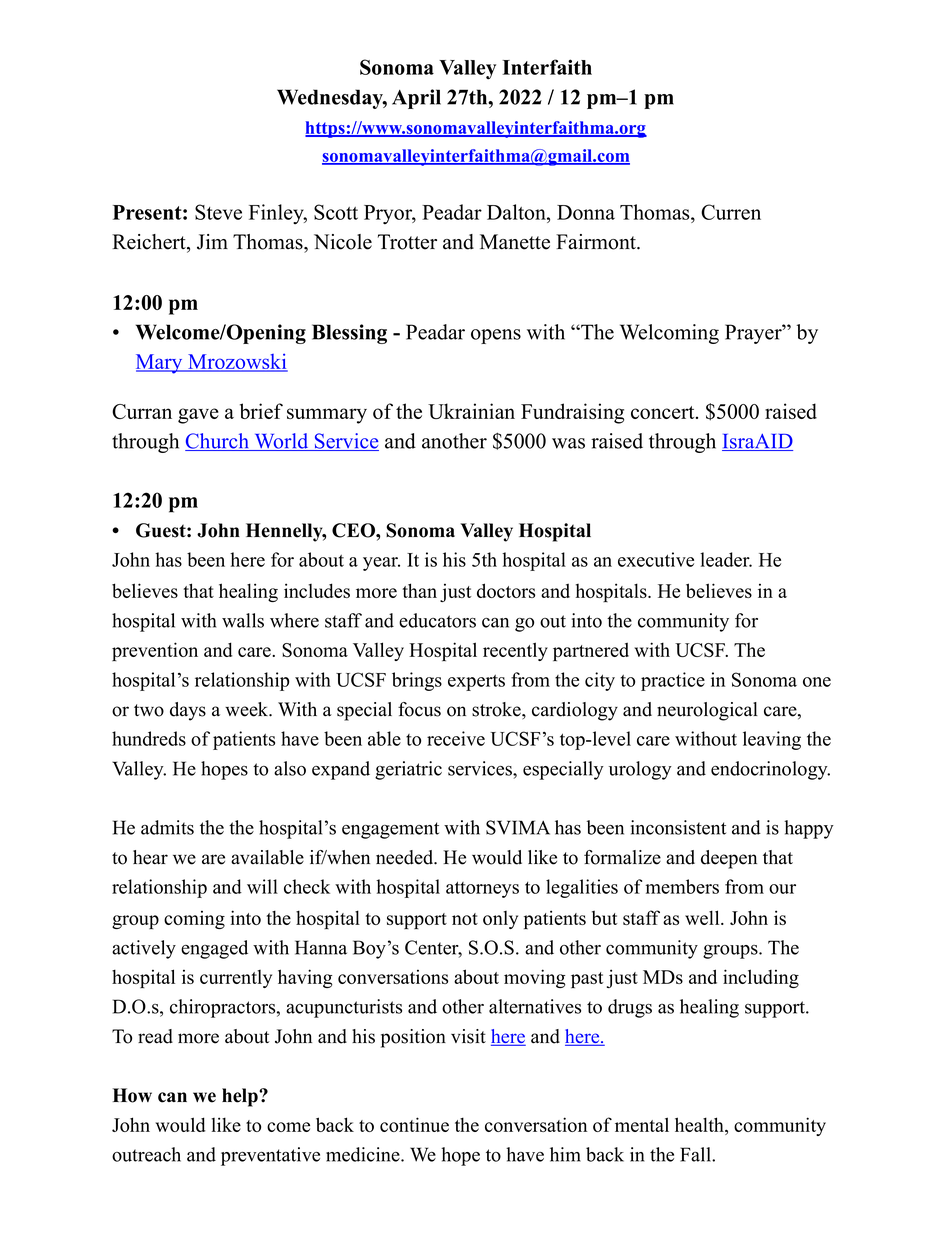  I want to click on Donna, so click(586, 212).
